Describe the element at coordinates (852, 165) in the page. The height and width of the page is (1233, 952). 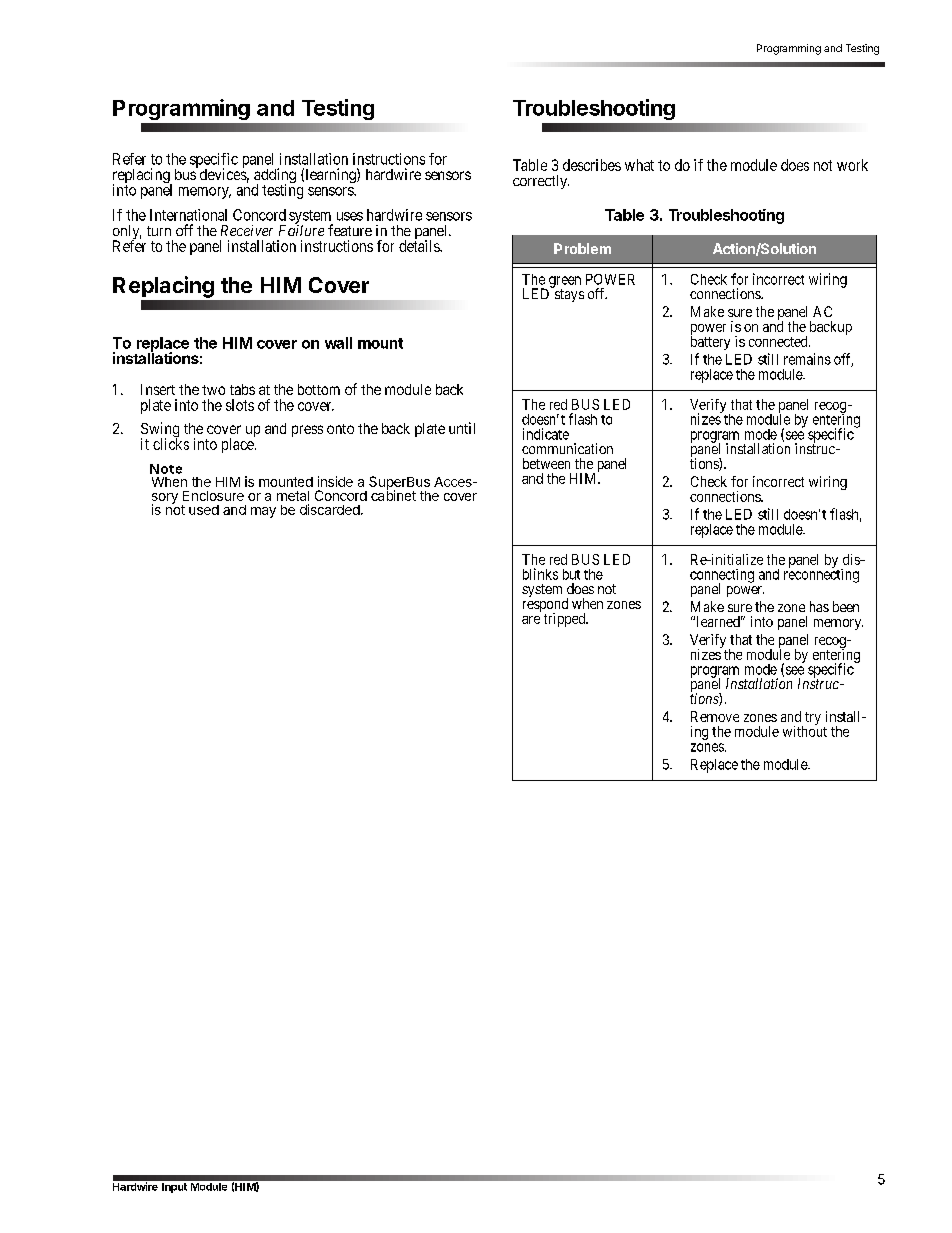
I see `work` at that location.
